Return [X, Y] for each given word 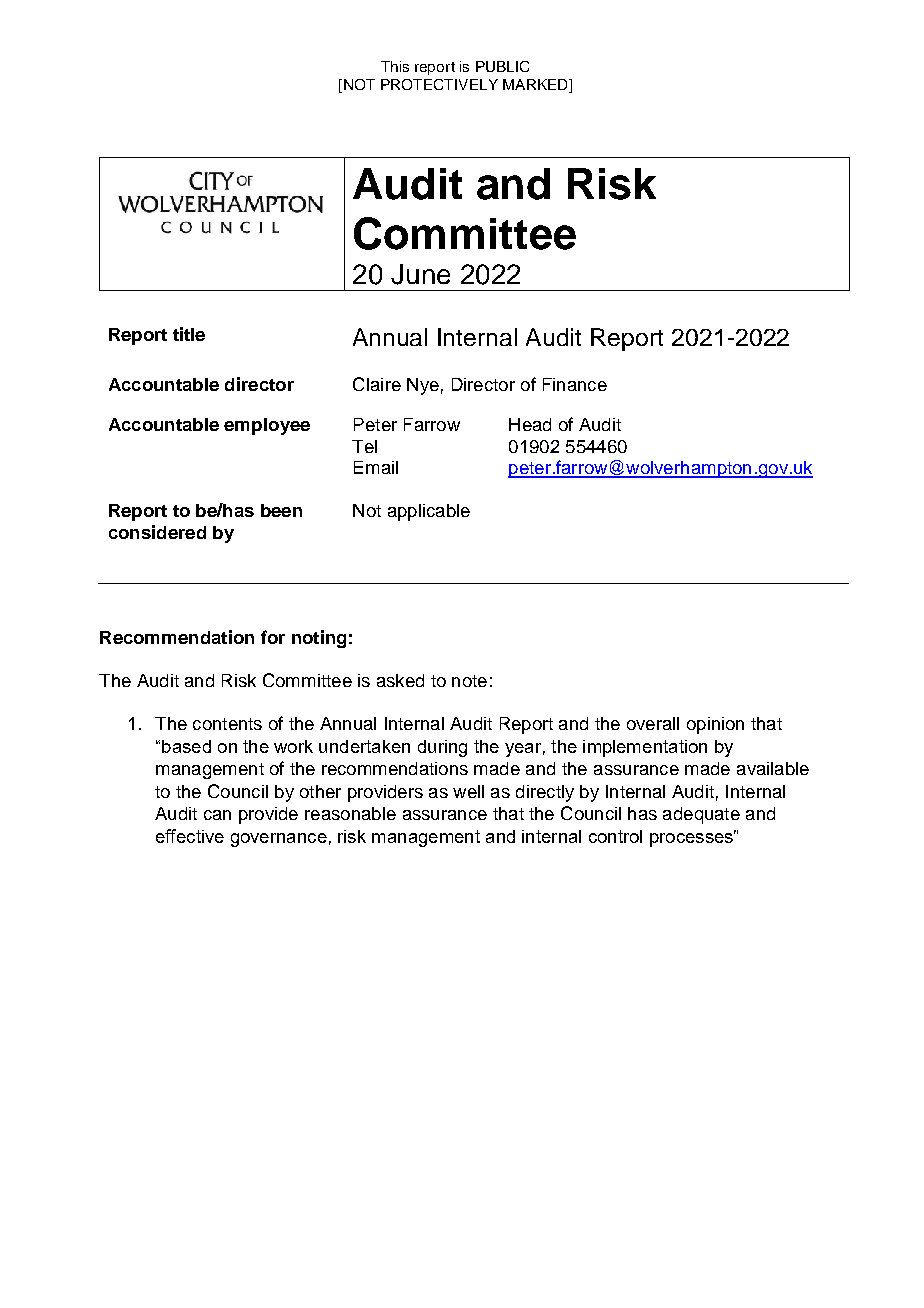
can [217, 815]
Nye [423, 386]
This [395, 66]
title [189, 334]
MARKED [536, 84]
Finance [575, 384]
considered [157, 532]
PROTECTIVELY [439, 84]
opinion [715, 725]
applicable [429, 512]
